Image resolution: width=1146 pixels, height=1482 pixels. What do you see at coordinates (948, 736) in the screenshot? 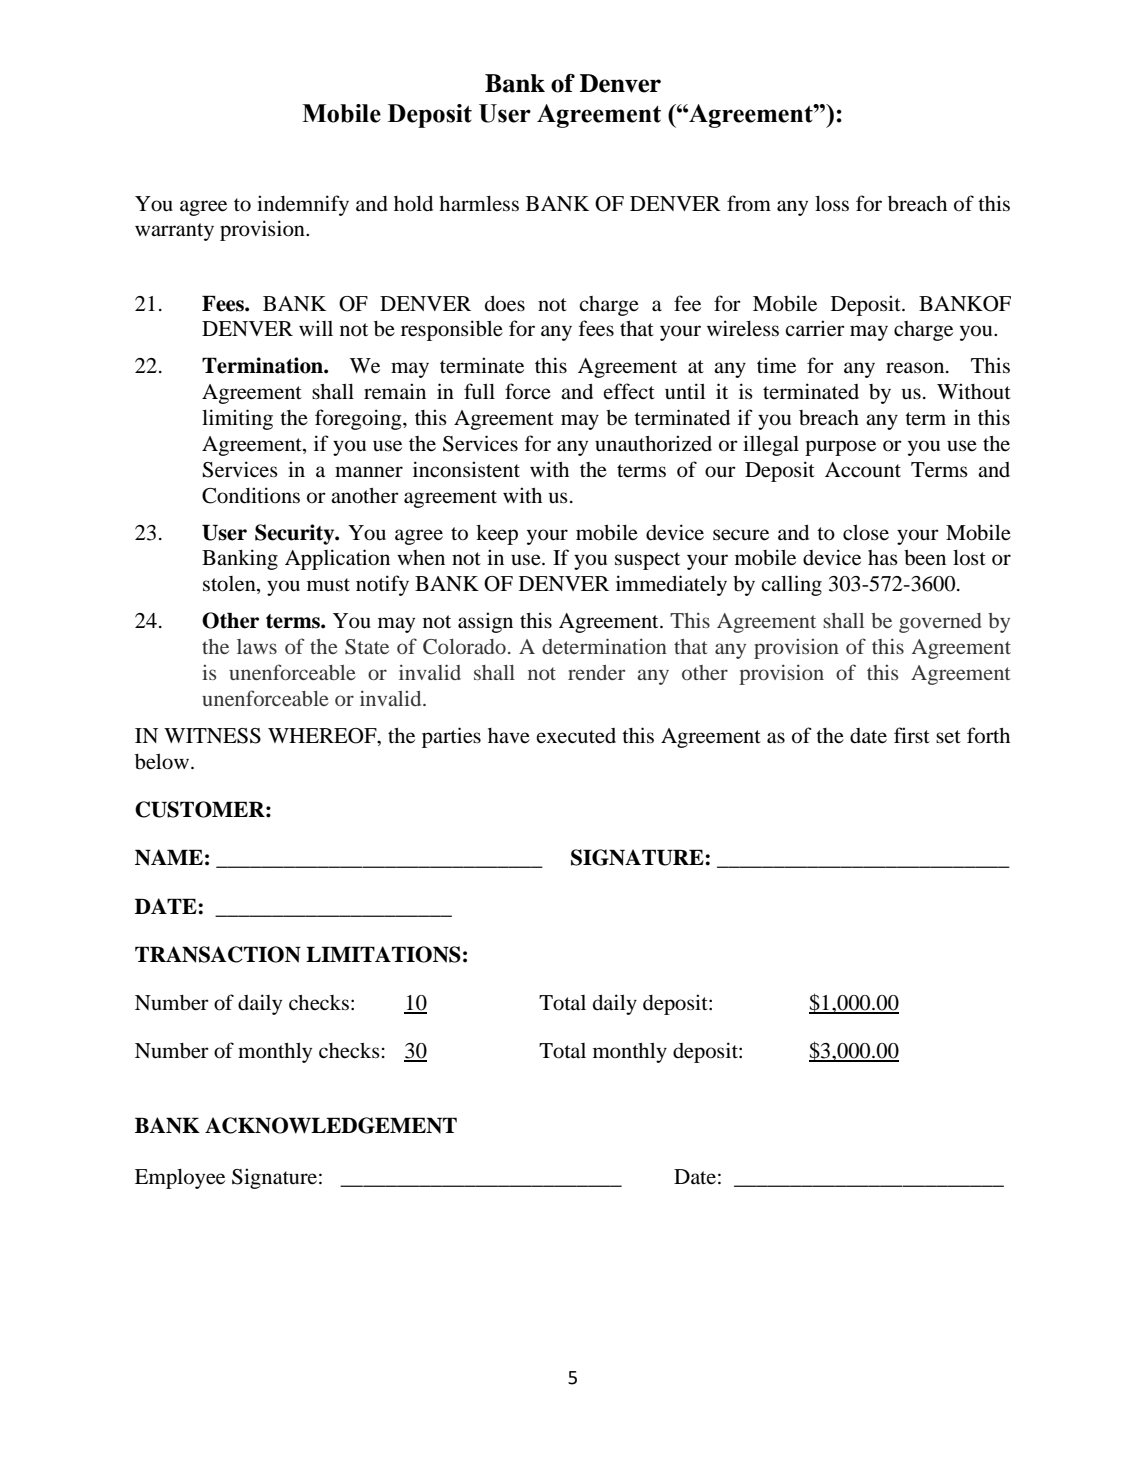
I see `set` at bounding box center [948, 736].
